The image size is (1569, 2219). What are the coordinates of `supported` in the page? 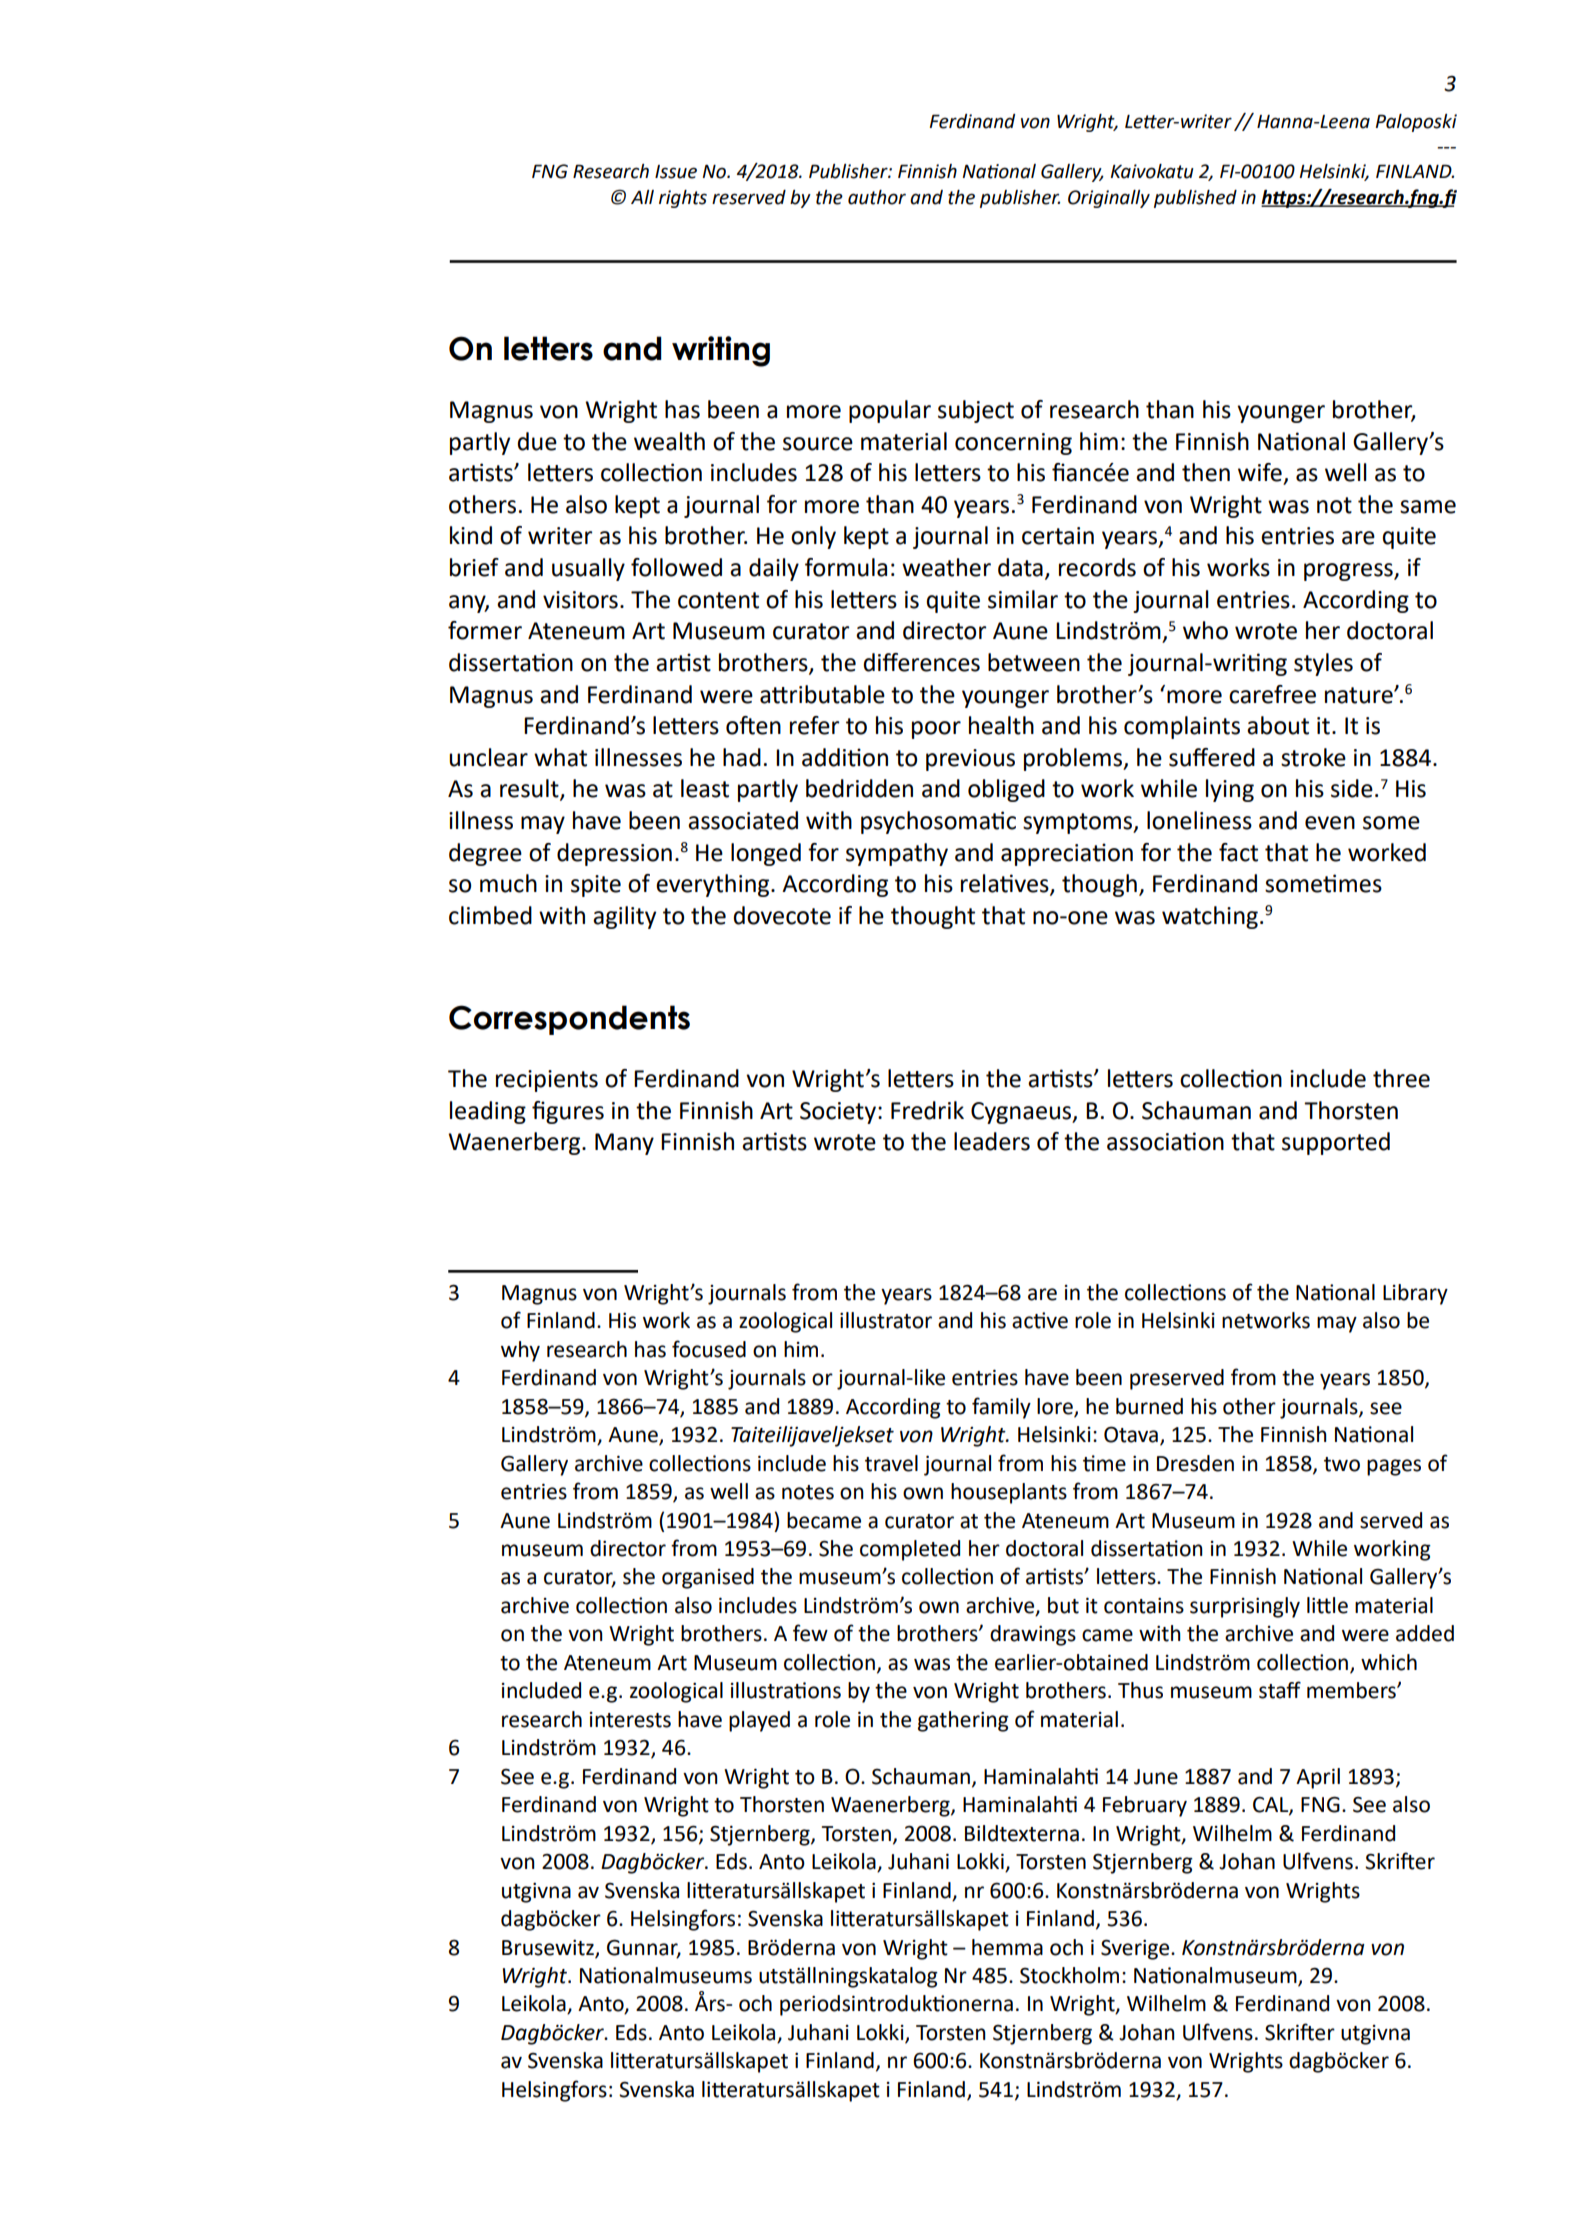 It's located at (1336, 1143).
